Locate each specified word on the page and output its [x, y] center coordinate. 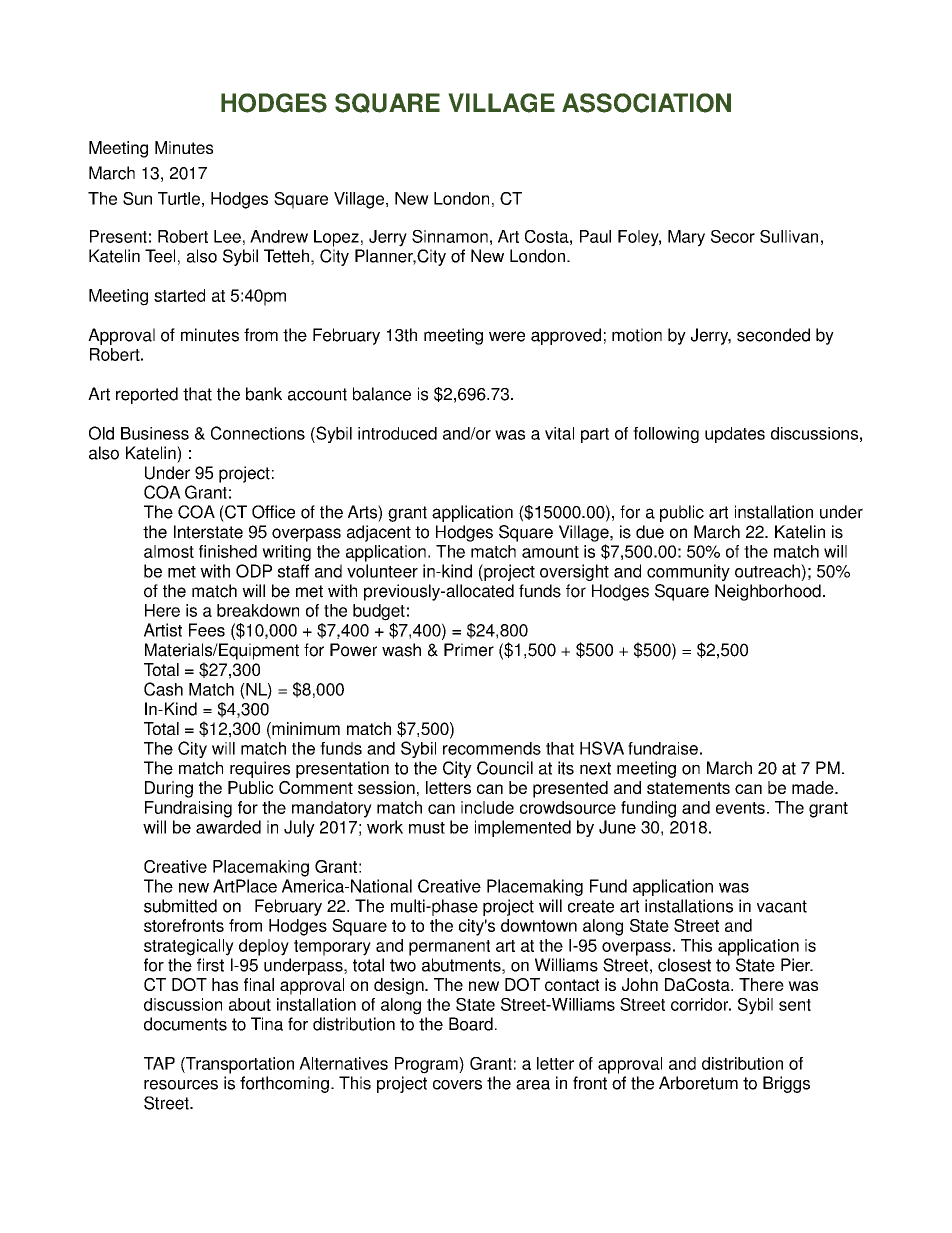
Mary [686, 238]
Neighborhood [768, 592]
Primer [469, 650]
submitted [180, 906]
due [650, 532]
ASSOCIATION [646, 103]
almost [169, 551]
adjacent [379, 533]
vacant [782, 906]
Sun [137, 198]
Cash [163, 689]
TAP [159, 1063]
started [179, 295]
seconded [773, 335]
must [427, 828]
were [507, 336]
